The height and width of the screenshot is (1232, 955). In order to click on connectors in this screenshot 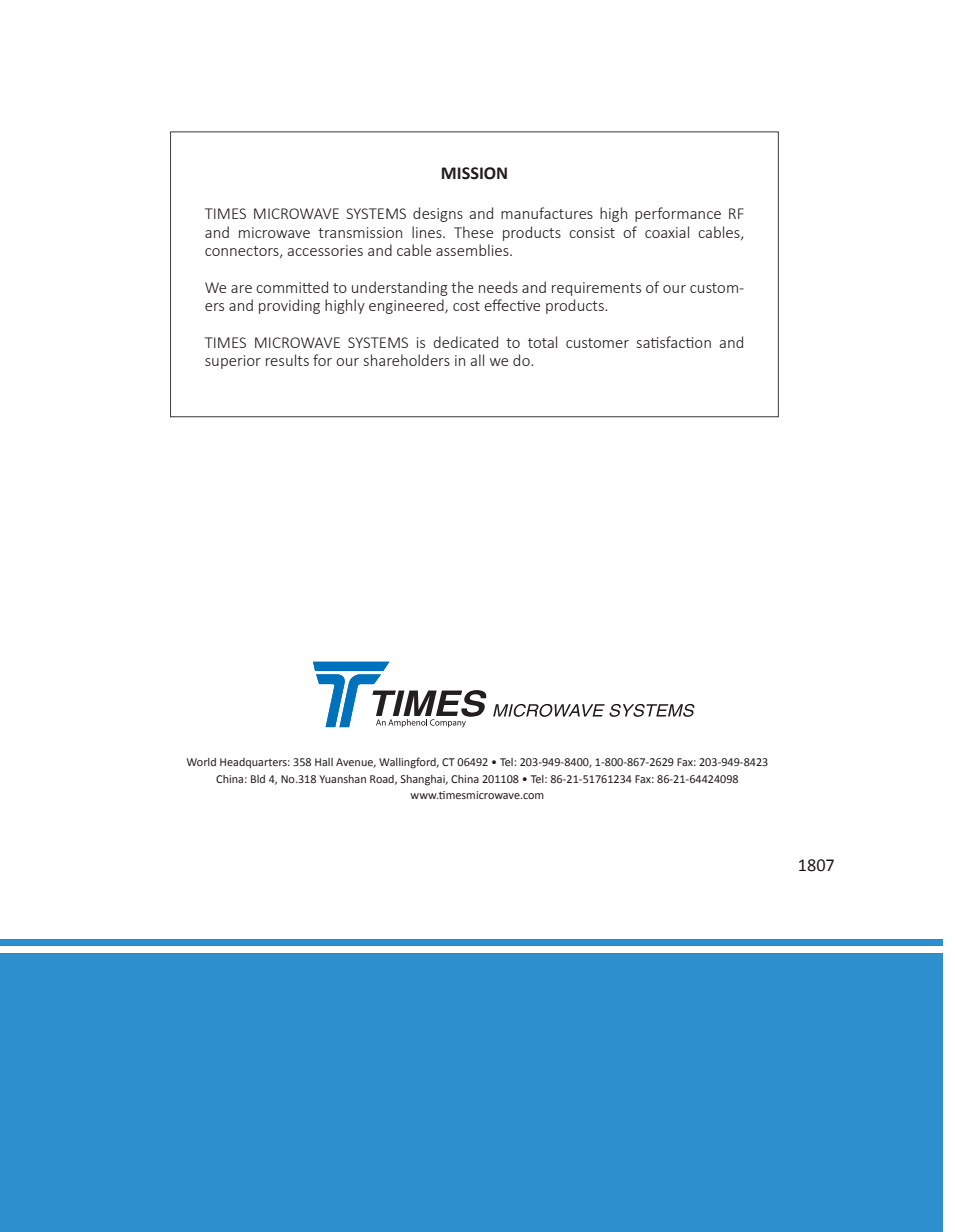, I will do `click(243, 252)`.
